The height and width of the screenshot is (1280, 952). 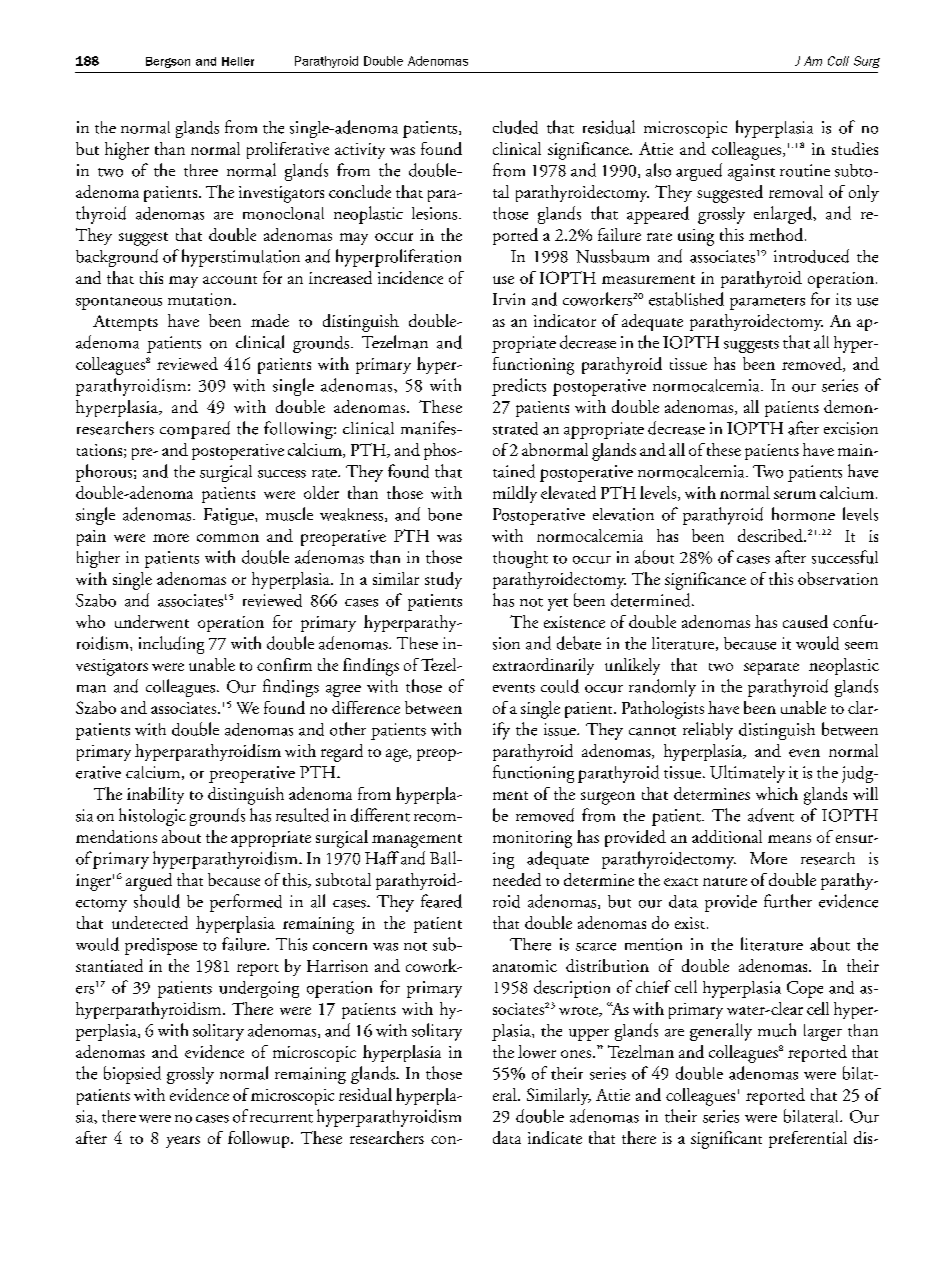 What do you see at coordinates (155, 795) in the screenshot?
I see `inability` at bounding box center [155, 795].
